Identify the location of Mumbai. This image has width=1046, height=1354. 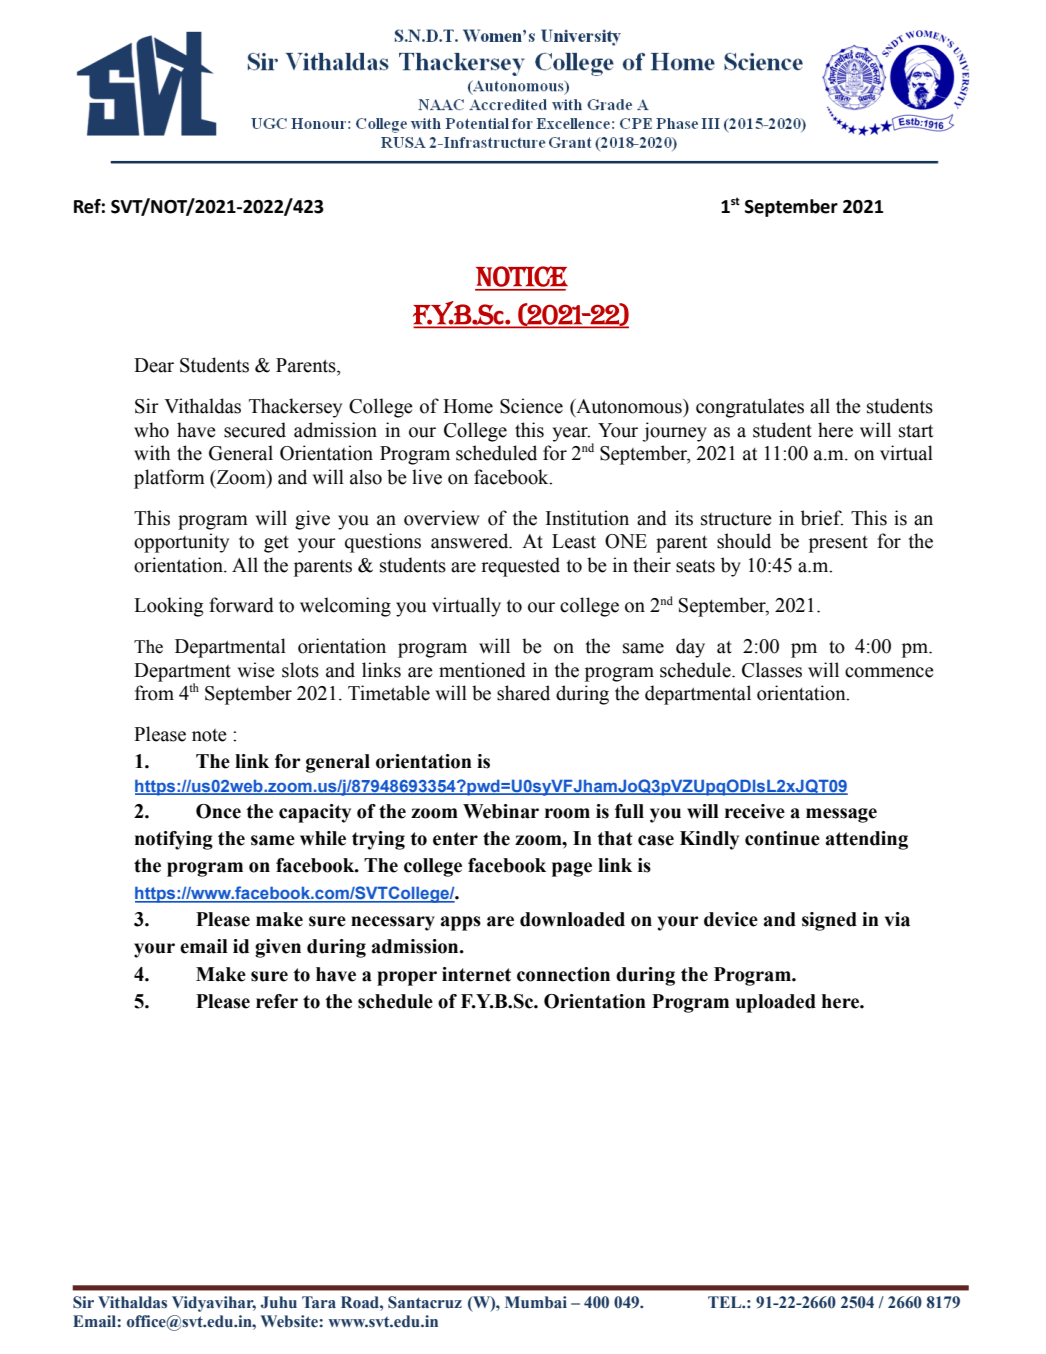
(536, 1302).
